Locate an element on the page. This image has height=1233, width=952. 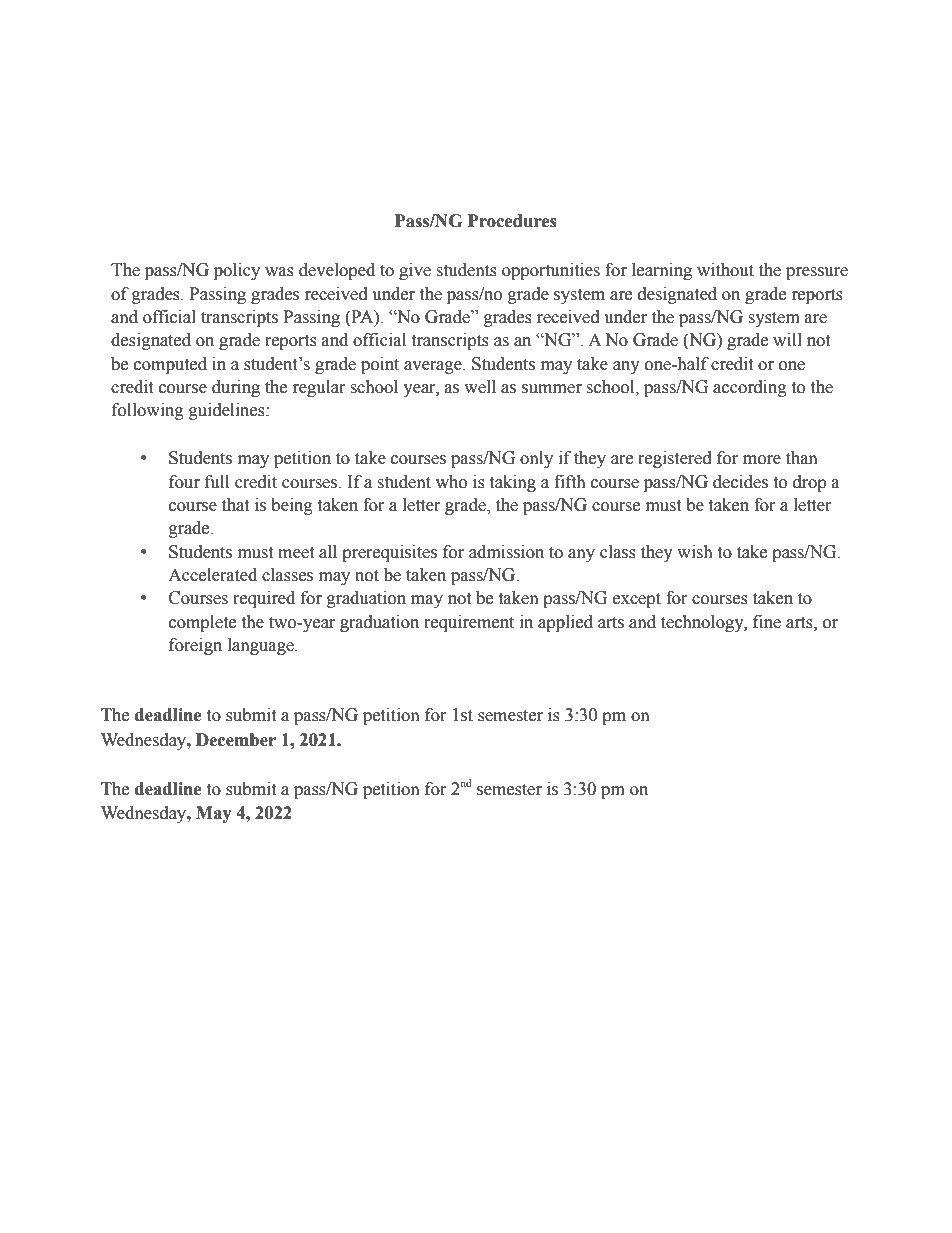
requirement is located at coordinates (469, 623).
